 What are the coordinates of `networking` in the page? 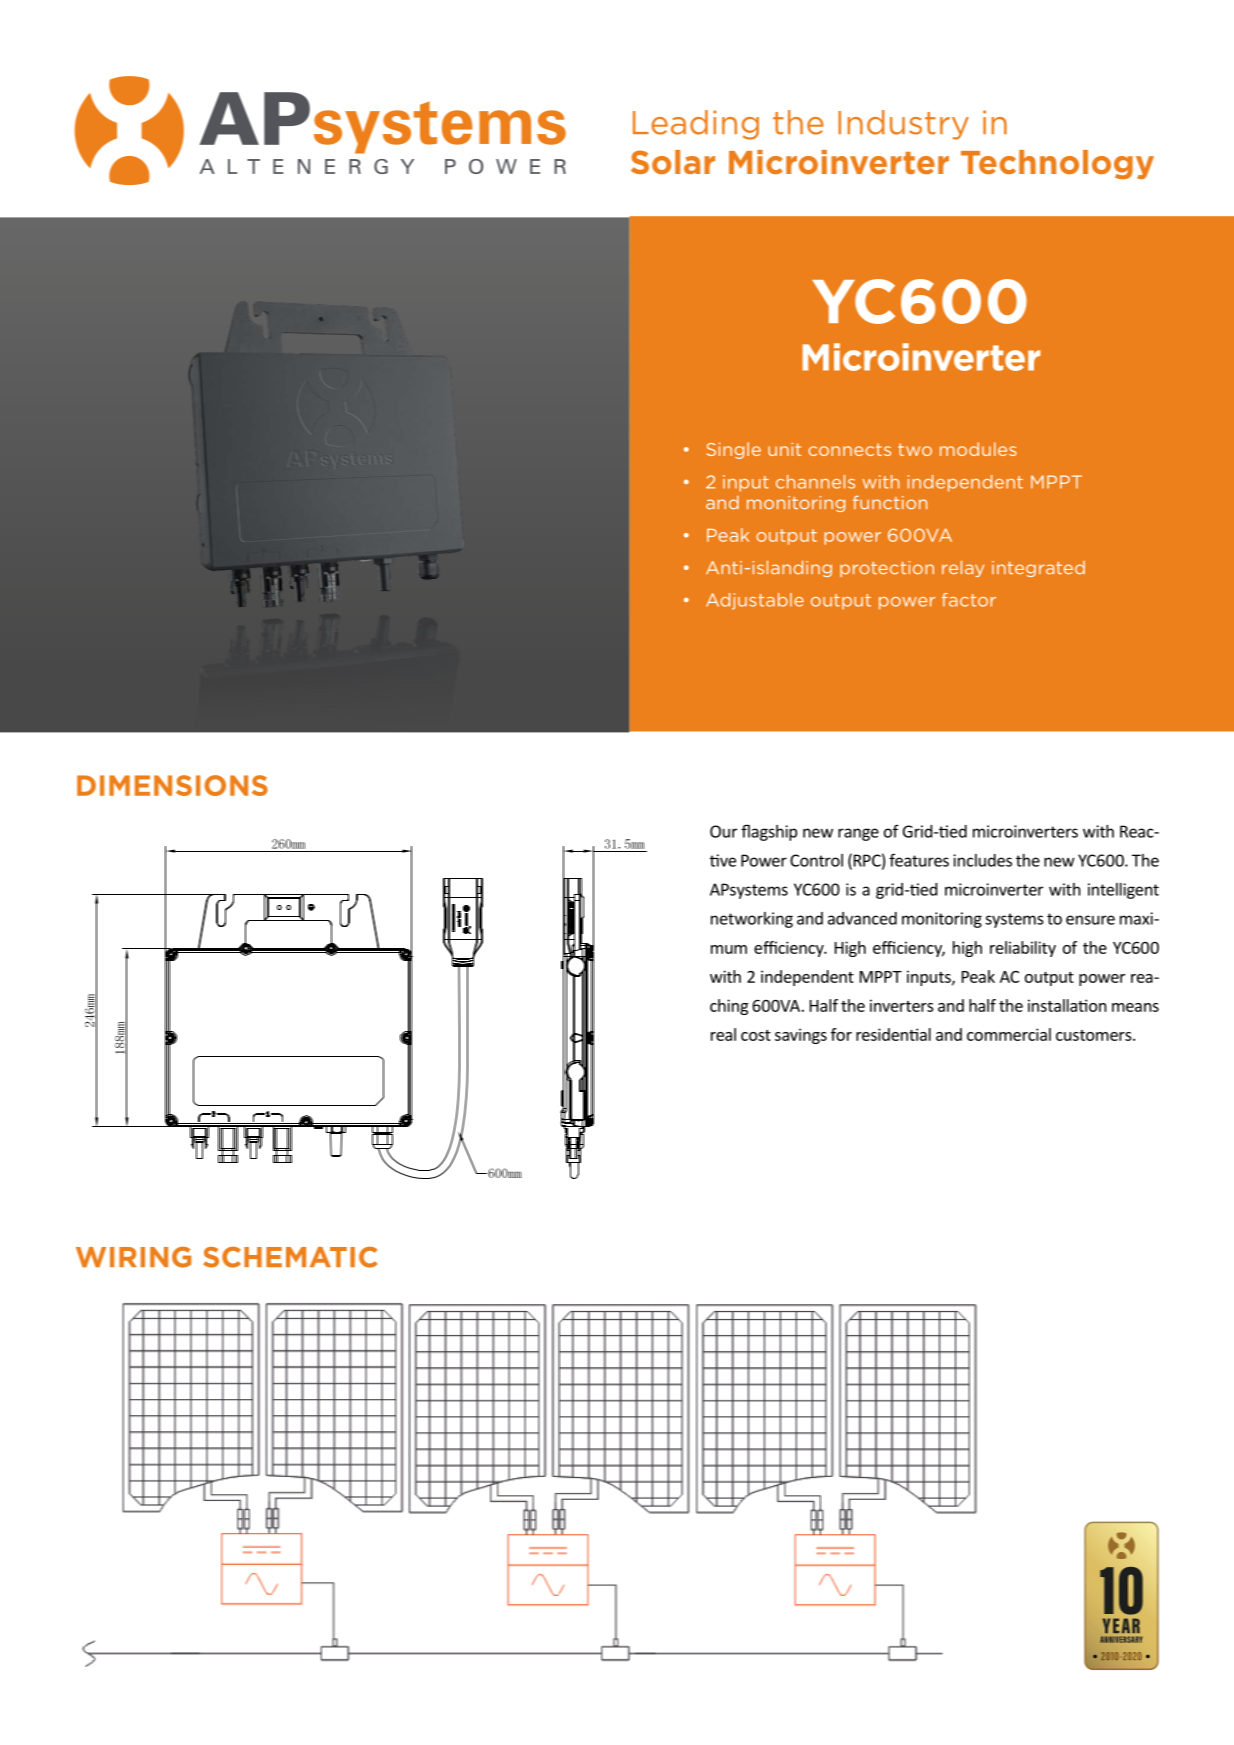 It's located at (752, 920).
